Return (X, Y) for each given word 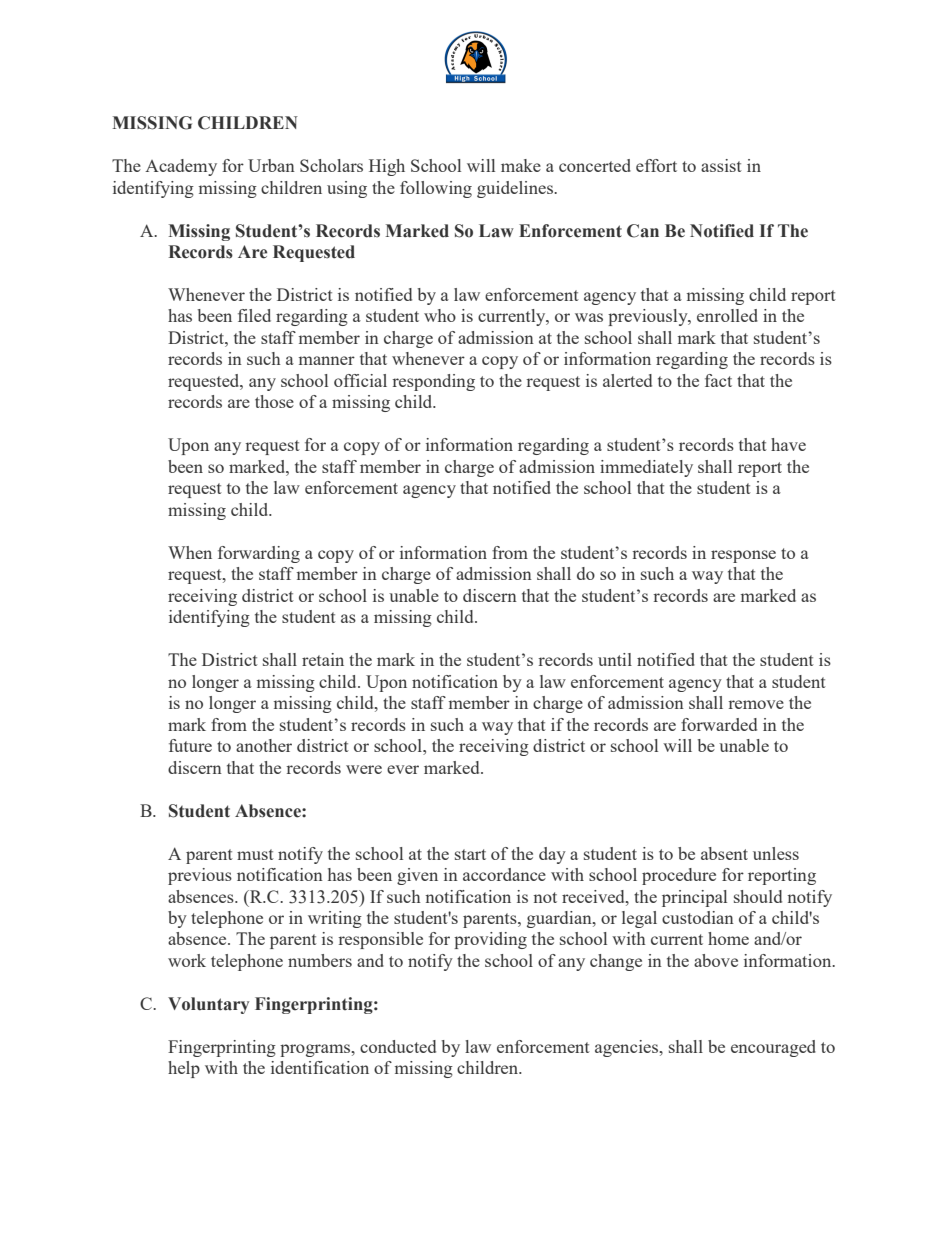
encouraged (773, 1048)
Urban (271, 165)
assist (721, 165)
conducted (398, 1046)
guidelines (516, 189)
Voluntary (208, 1005)
